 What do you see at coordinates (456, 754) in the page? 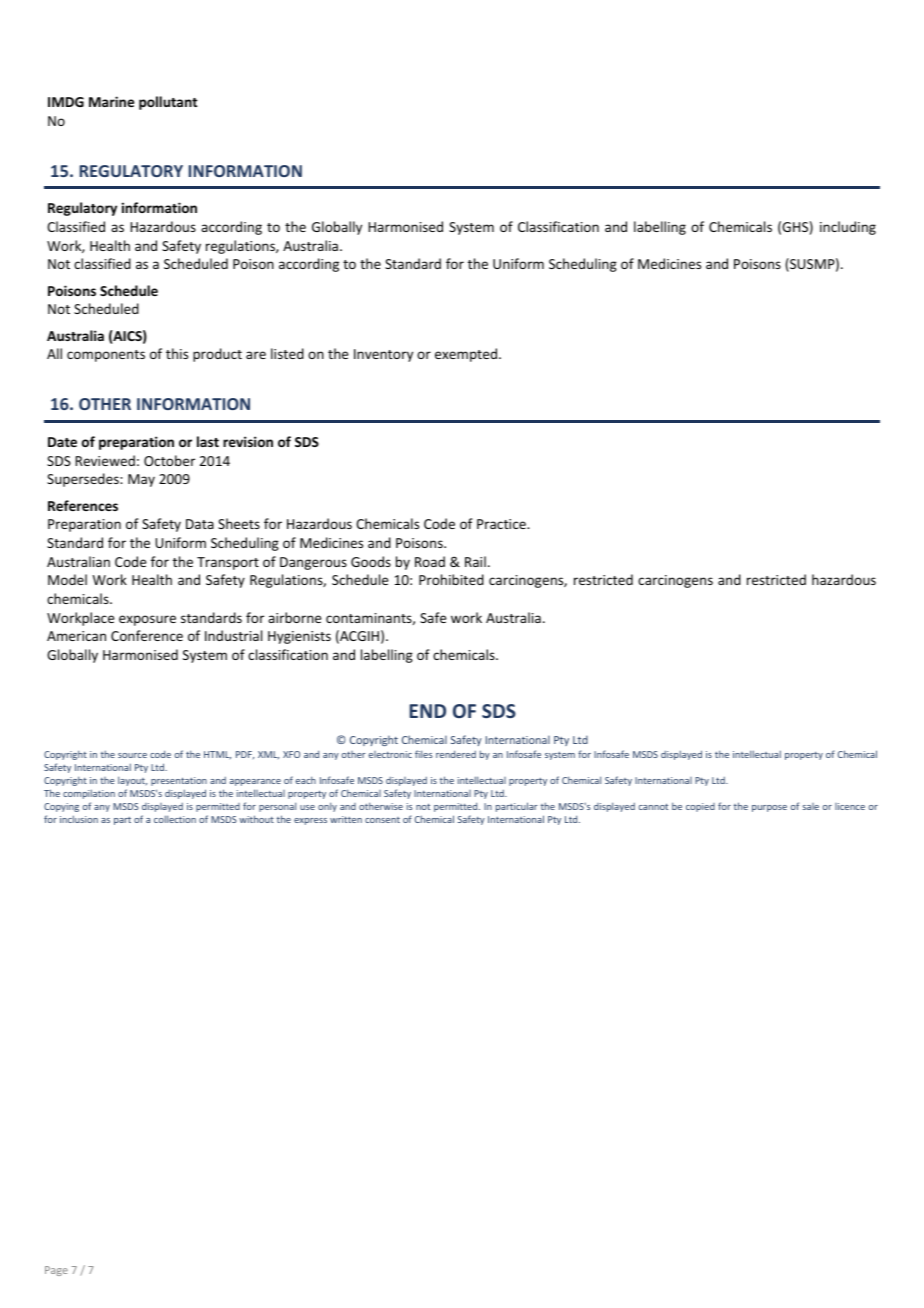
I see `rendered` at bounding box center [456, 754].
